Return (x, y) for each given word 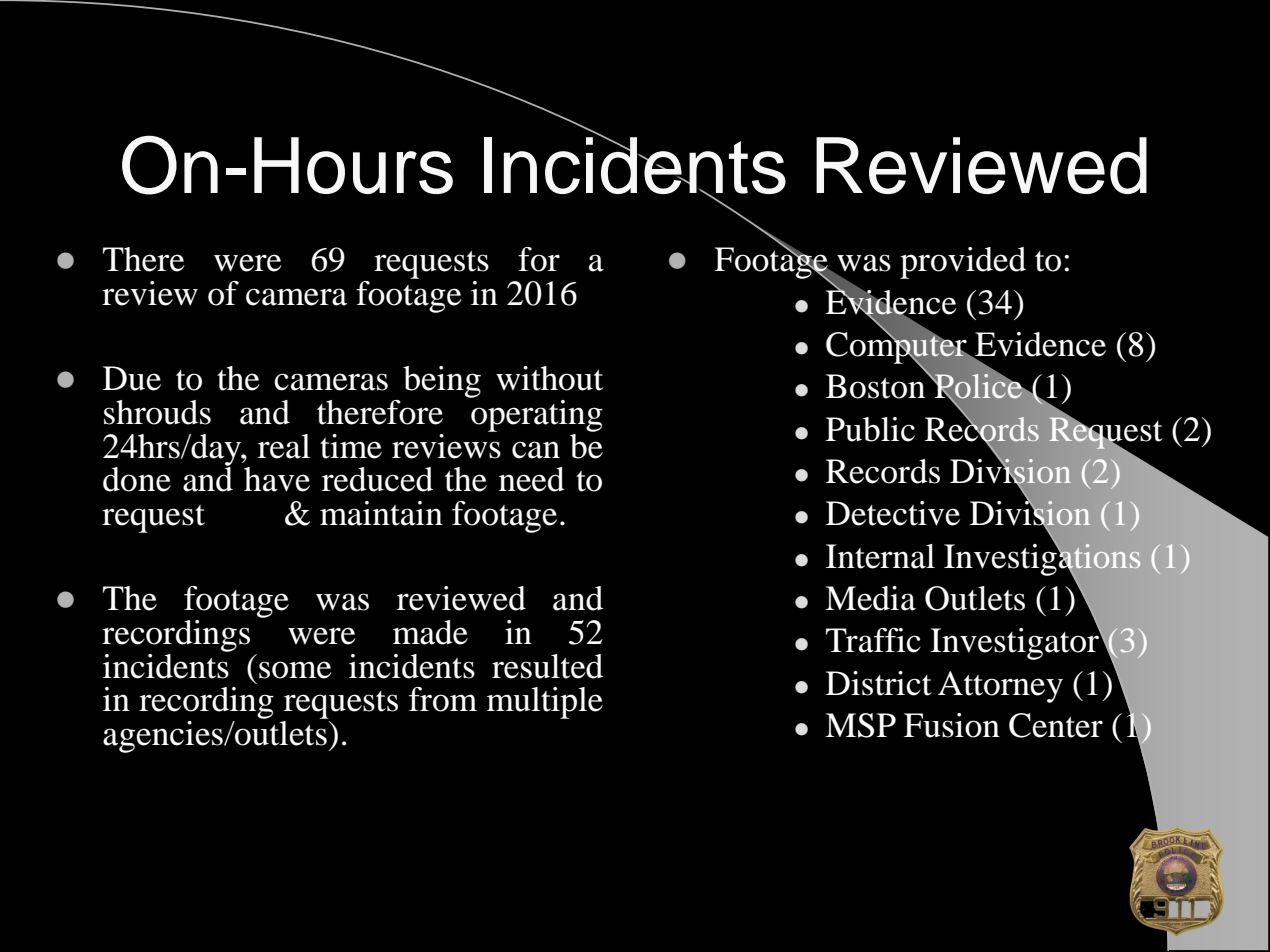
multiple (545, 703)
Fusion (952, 725)
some (295, 670)
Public (870, 429)
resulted (547, 666)
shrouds (157, 412)
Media (870, 598)
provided (963, 263)
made (430, 632)
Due (132, 378)
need (532, 479)
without (549, 378)
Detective (893, 513)
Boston (877, 385)
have (277, 479)
